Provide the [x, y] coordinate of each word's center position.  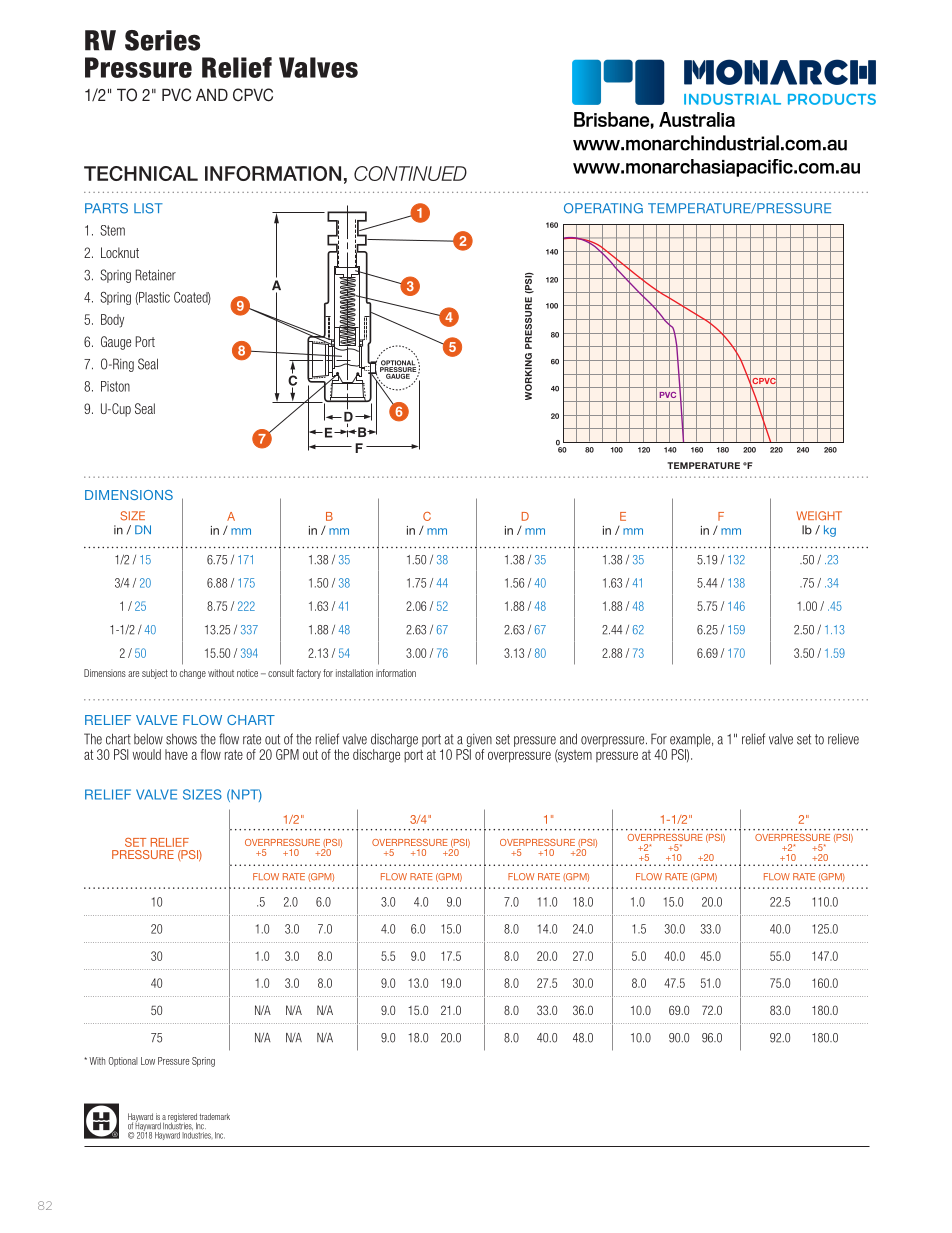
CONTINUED [410, 173]
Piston [115, 386]
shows [181, 739]
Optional [123, 1062]
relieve [843, 739]
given [479, 740]
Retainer [156, 275]
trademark [215, 1116]
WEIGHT [819, 516]
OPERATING [603, 208]
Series [162, 40]
